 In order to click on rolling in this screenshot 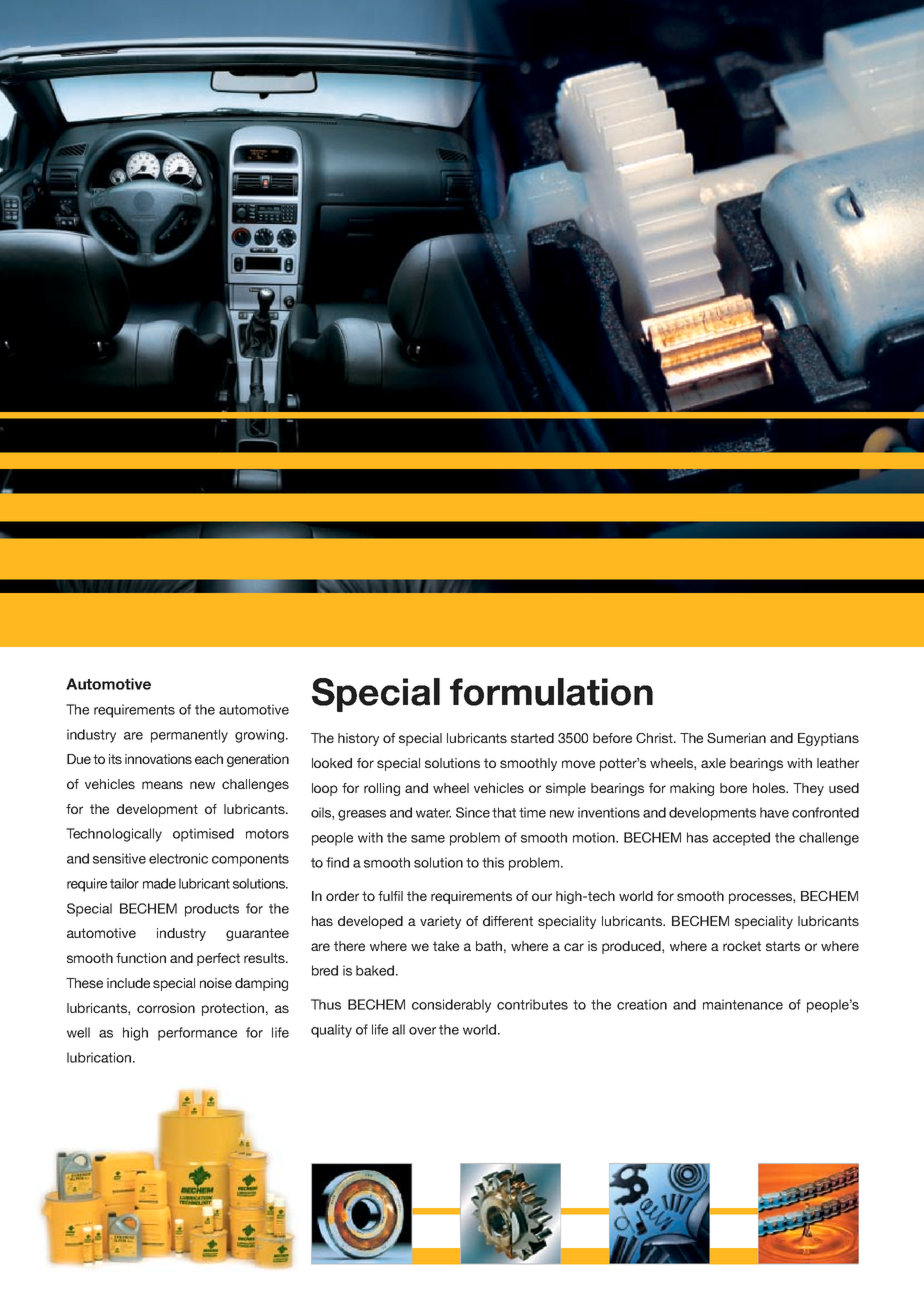, I will do `click(382, 789)`.
